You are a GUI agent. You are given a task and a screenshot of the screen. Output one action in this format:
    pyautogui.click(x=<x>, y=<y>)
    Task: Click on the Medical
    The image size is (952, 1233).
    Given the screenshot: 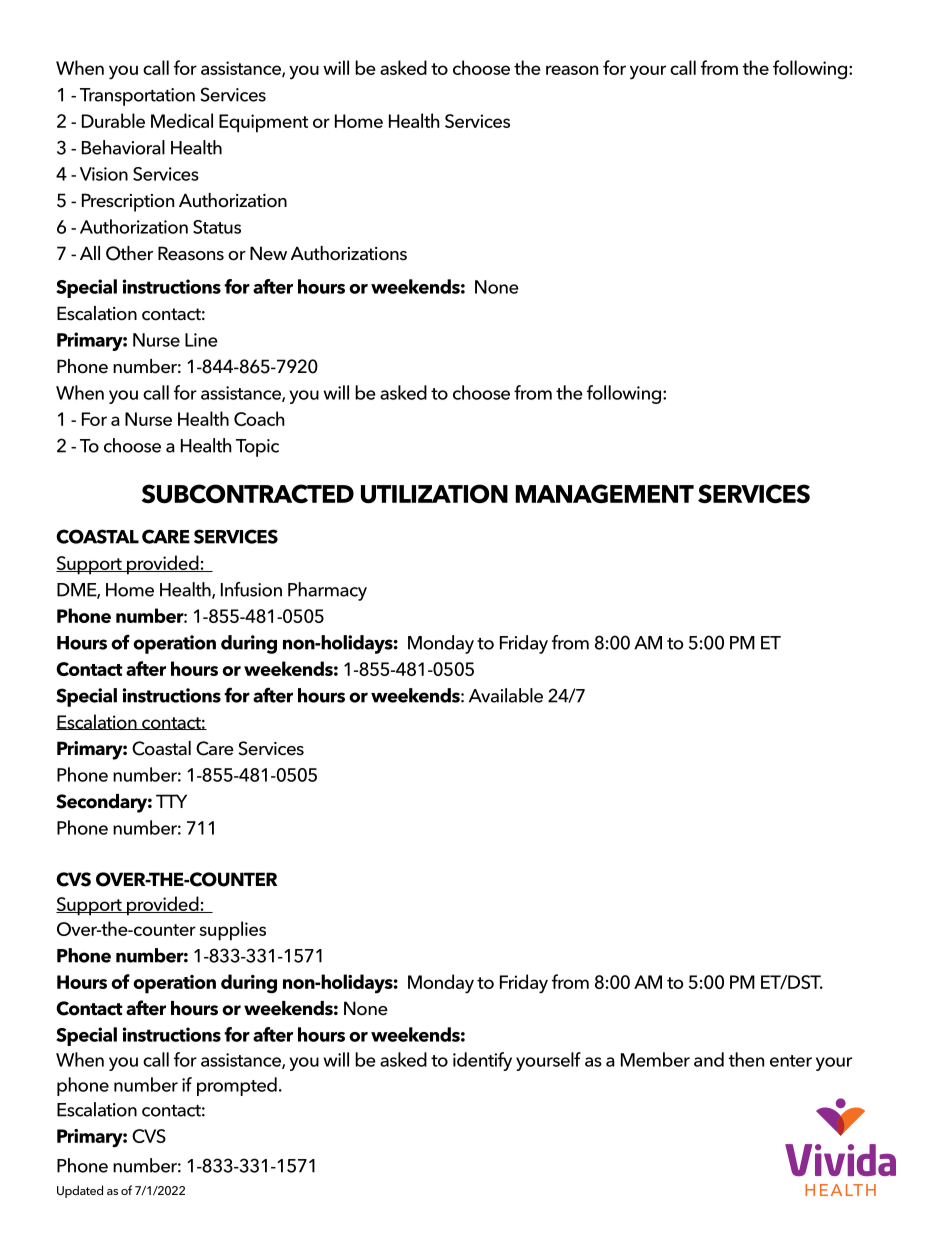 What is the action you would take?
    pyautogui.click(x=182, y=120)
